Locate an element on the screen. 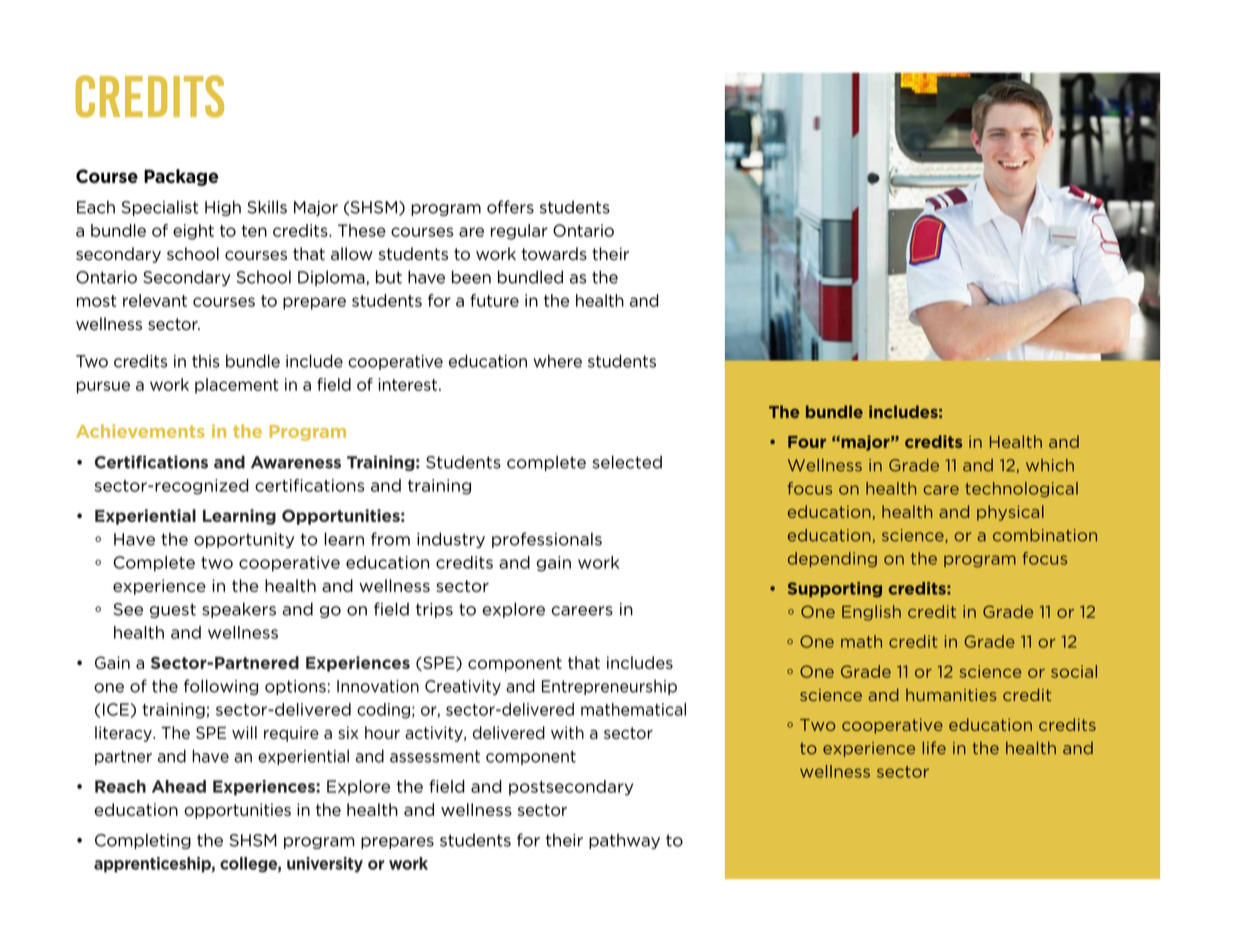 The width and height of the screenshot is (1233, 952). physical is located at coordinates (1010, 513).
